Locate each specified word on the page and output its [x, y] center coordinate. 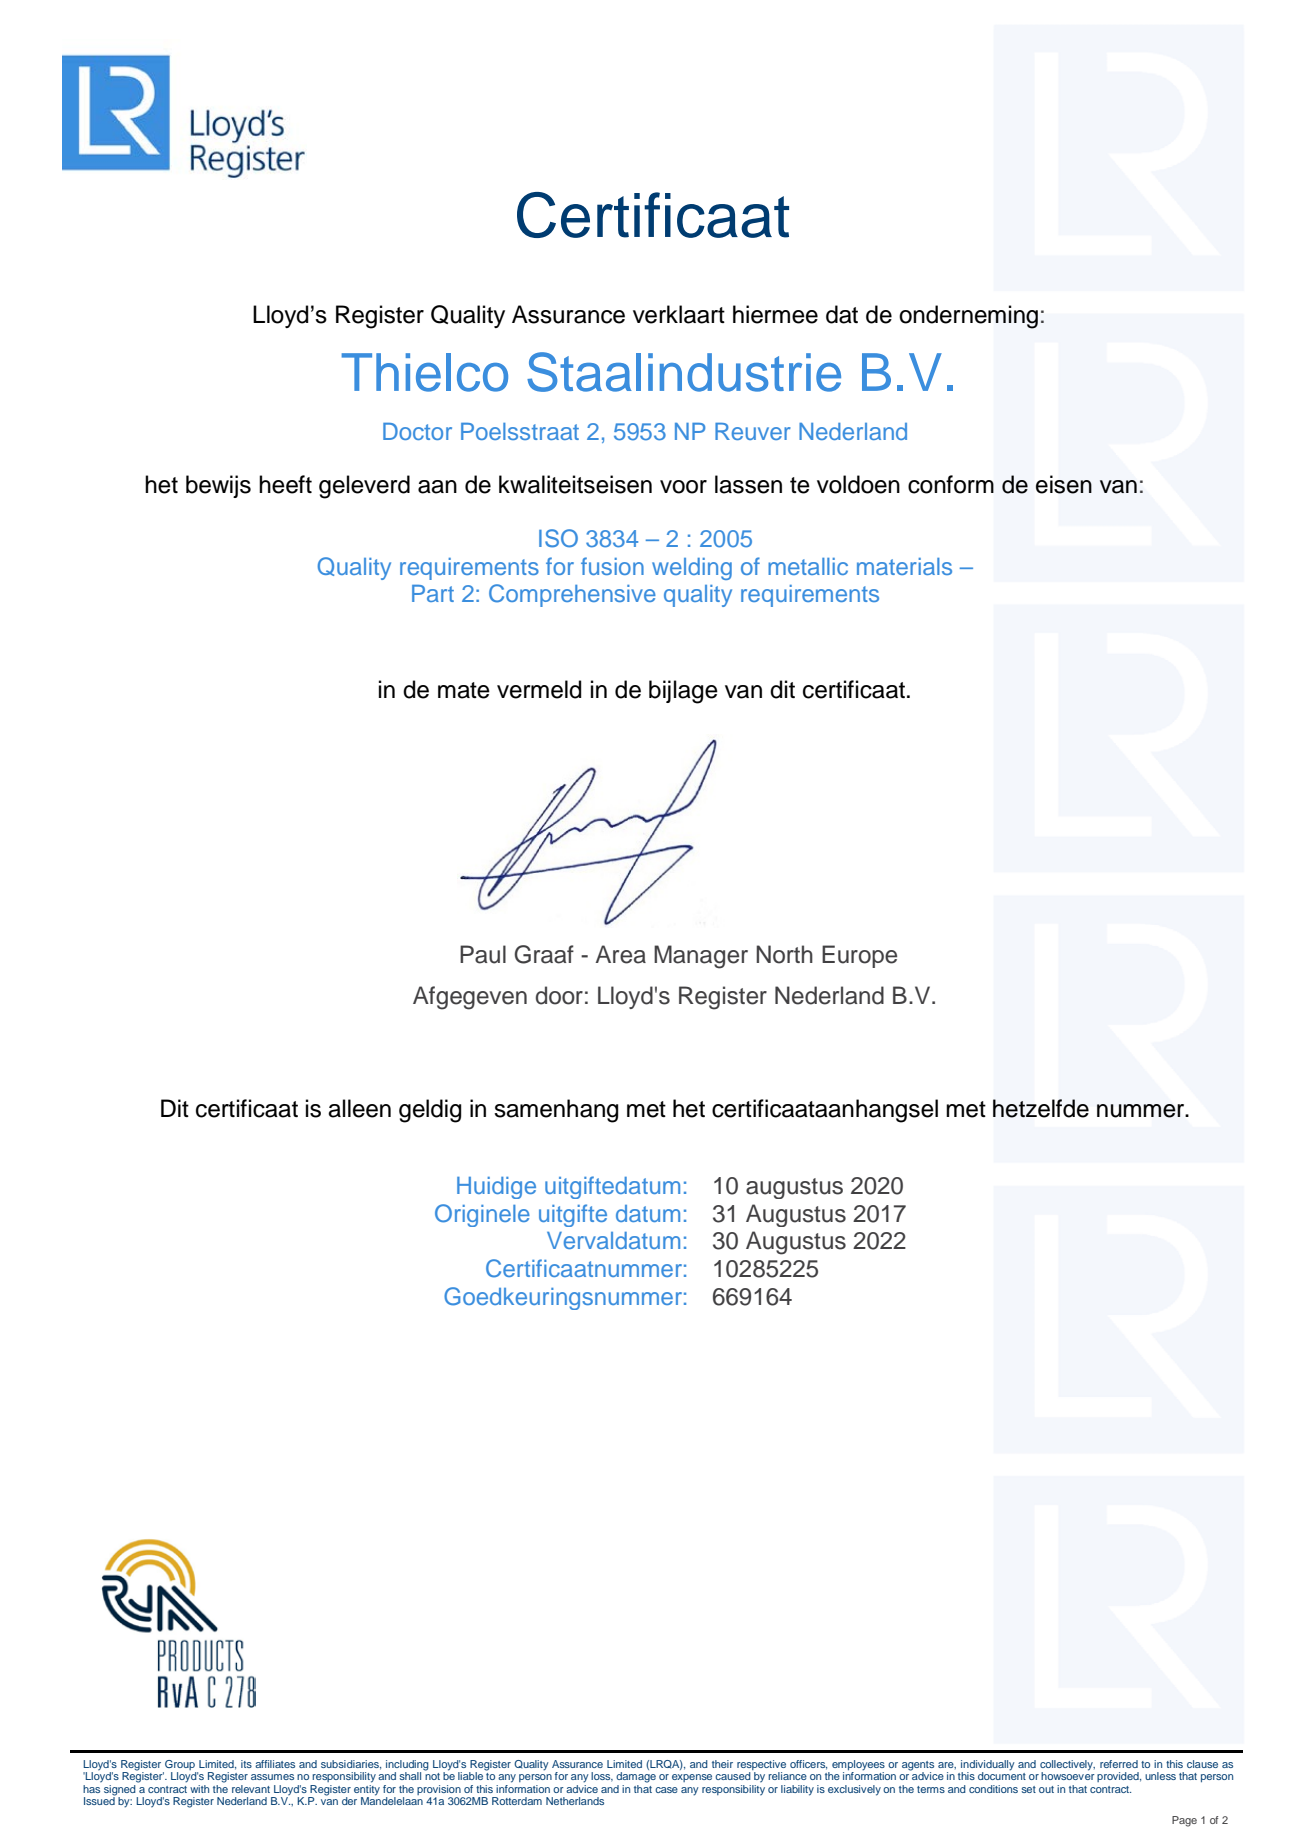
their [722, 1764]
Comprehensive [572, 595]
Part [433, 593]
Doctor [417, 431]
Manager [701, 957]
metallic [808, 566]
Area [621, 954]
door [559, 995]
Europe [859, 956]
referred [1119, 1764]
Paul [483, 954]
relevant [251, 1789]
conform [951, 484]
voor [683, 487]
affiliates [275, 1764]
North [784, 954]
